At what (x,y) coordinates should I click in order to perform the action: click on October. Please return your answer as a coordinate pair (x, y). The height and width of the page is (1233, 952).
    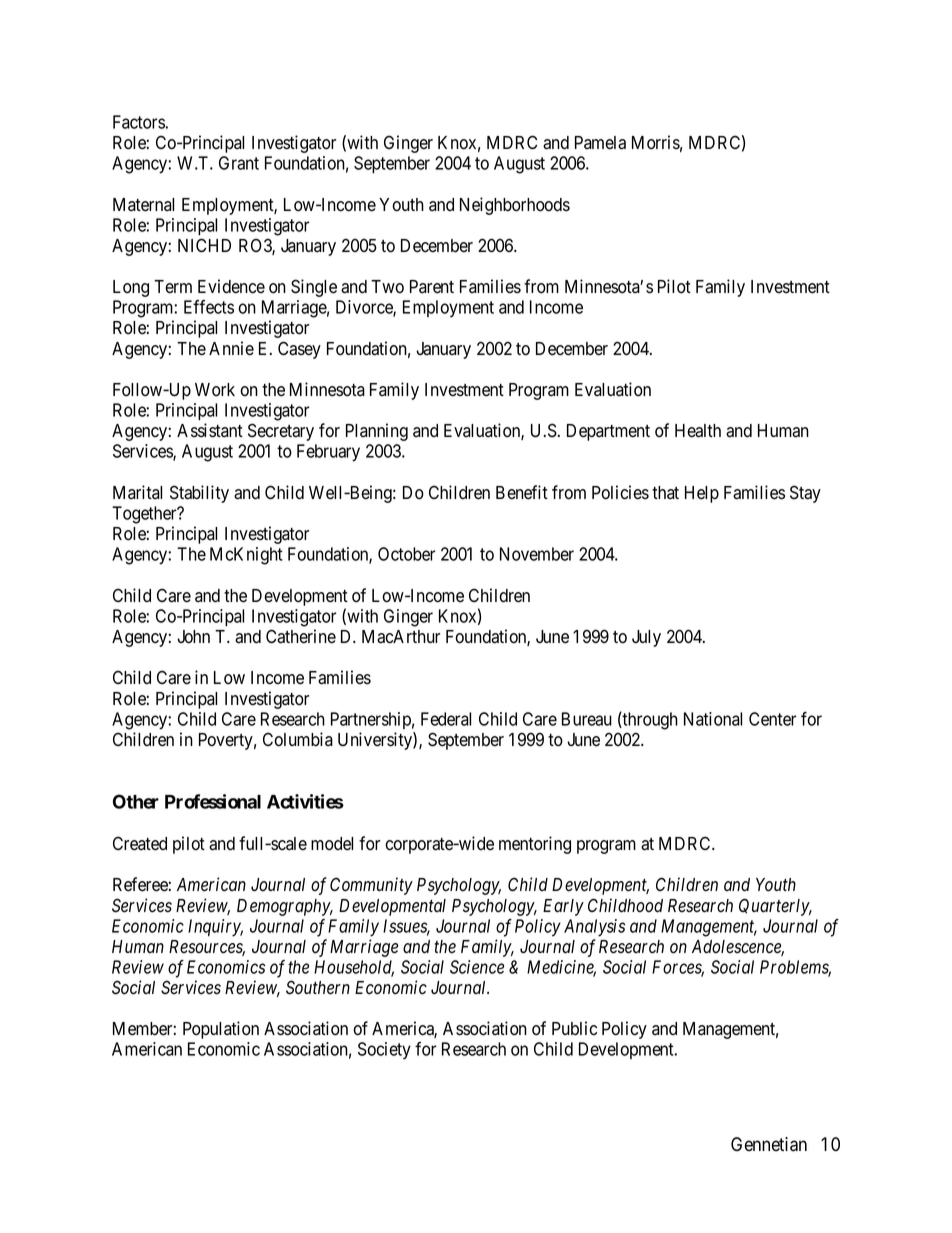
    Looking at the image, I should click on (406, 554).
